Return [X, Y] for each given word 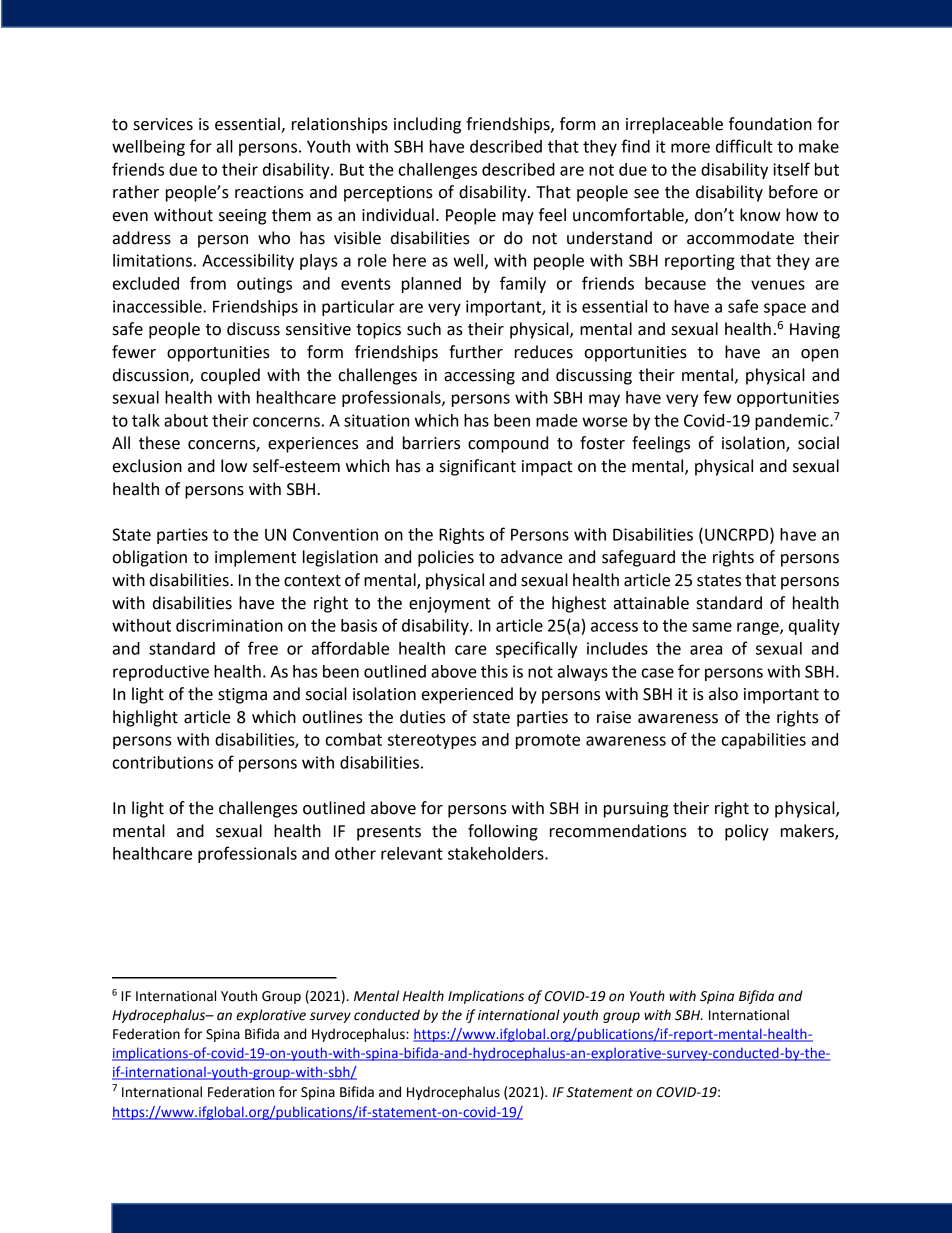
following [503, 832]
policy [747, 832]
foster [602, 443]
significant [478, 467]
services [163, 124]
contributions [163, 762]
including [427, 125]
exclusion [147, 466]
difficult [744, 146]
